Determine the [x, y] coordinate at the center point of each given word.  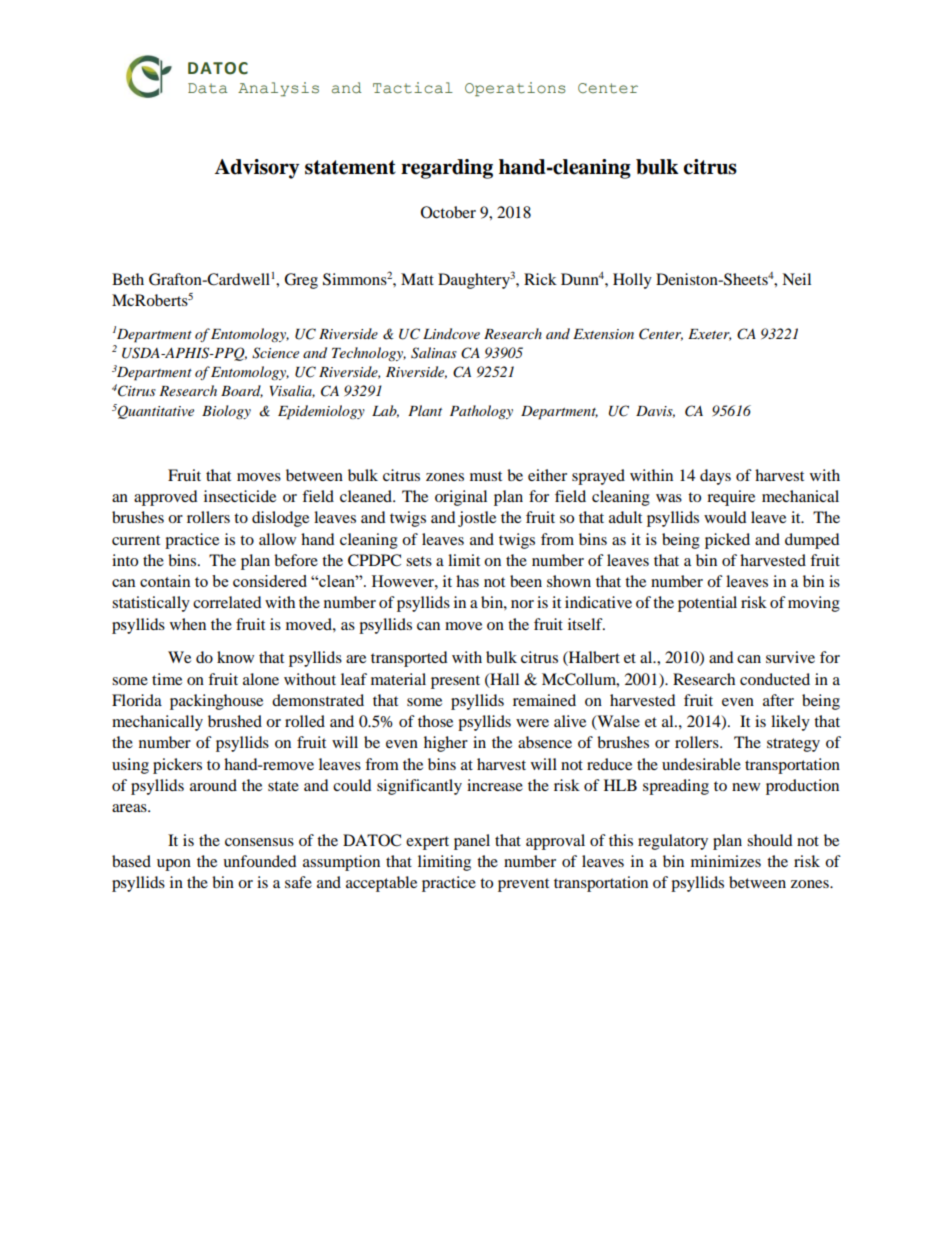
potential [707, 604]
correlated [227, 602]
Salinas [434, 353]
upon [174, 865]
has [467, 581]
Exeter [709, 335]
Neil [796, 279]
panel [472, 842]
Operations [515, 89]
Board [242, 391]
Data [207, 88]
